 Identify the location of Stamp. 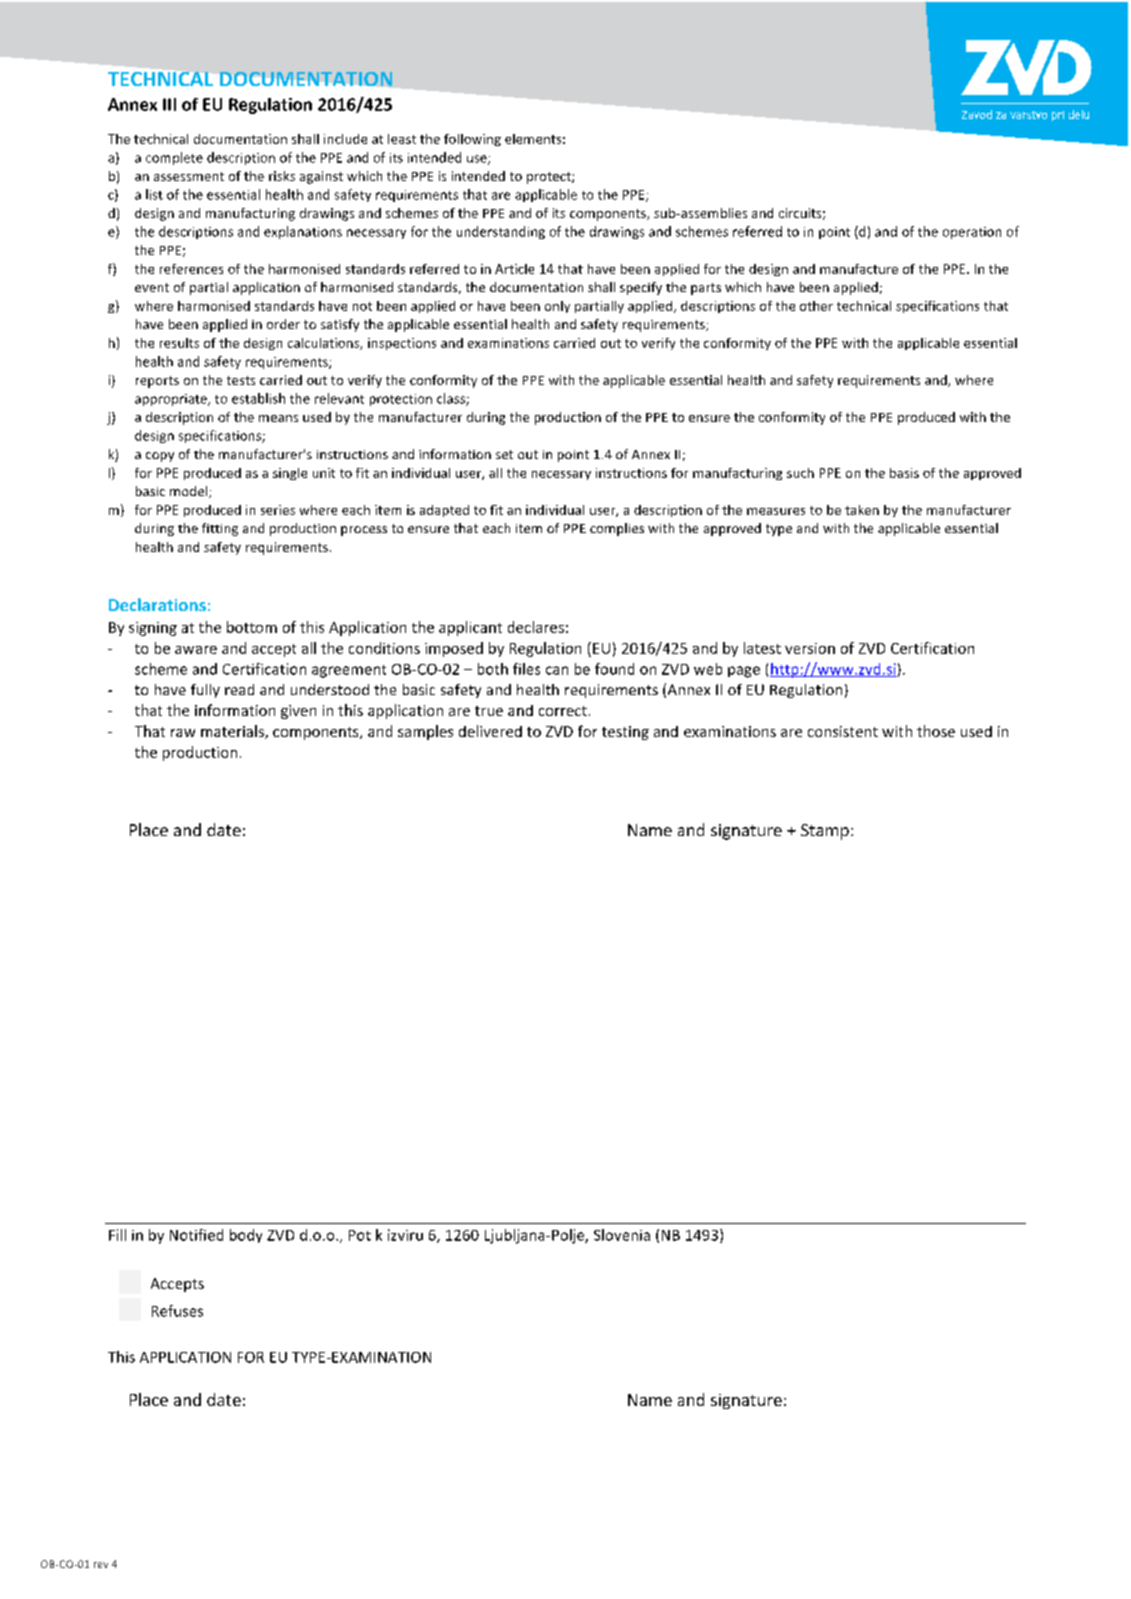
(825, 832).
